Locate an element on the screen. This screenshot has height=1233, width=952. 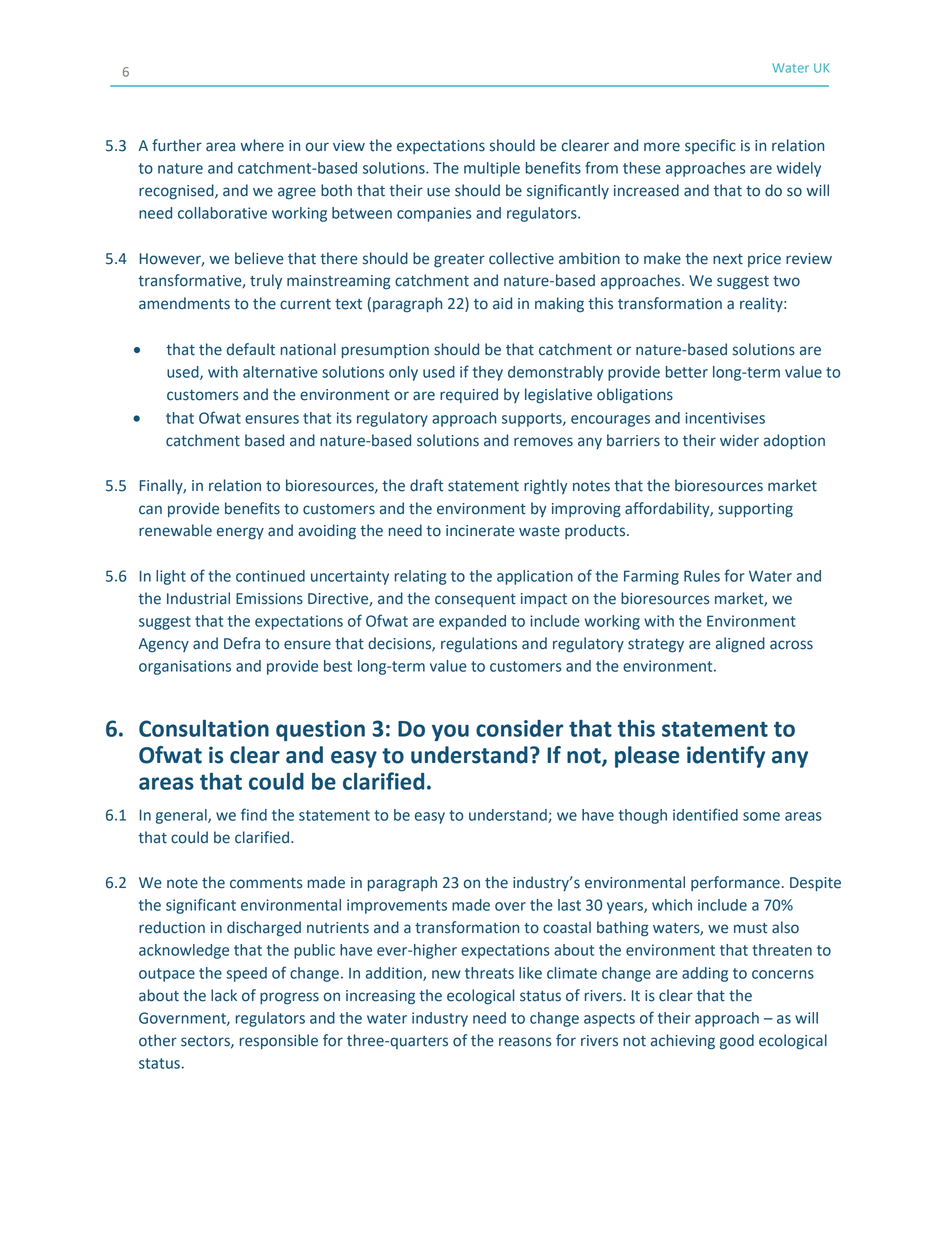
specific is located at coordinates (710, 146).
